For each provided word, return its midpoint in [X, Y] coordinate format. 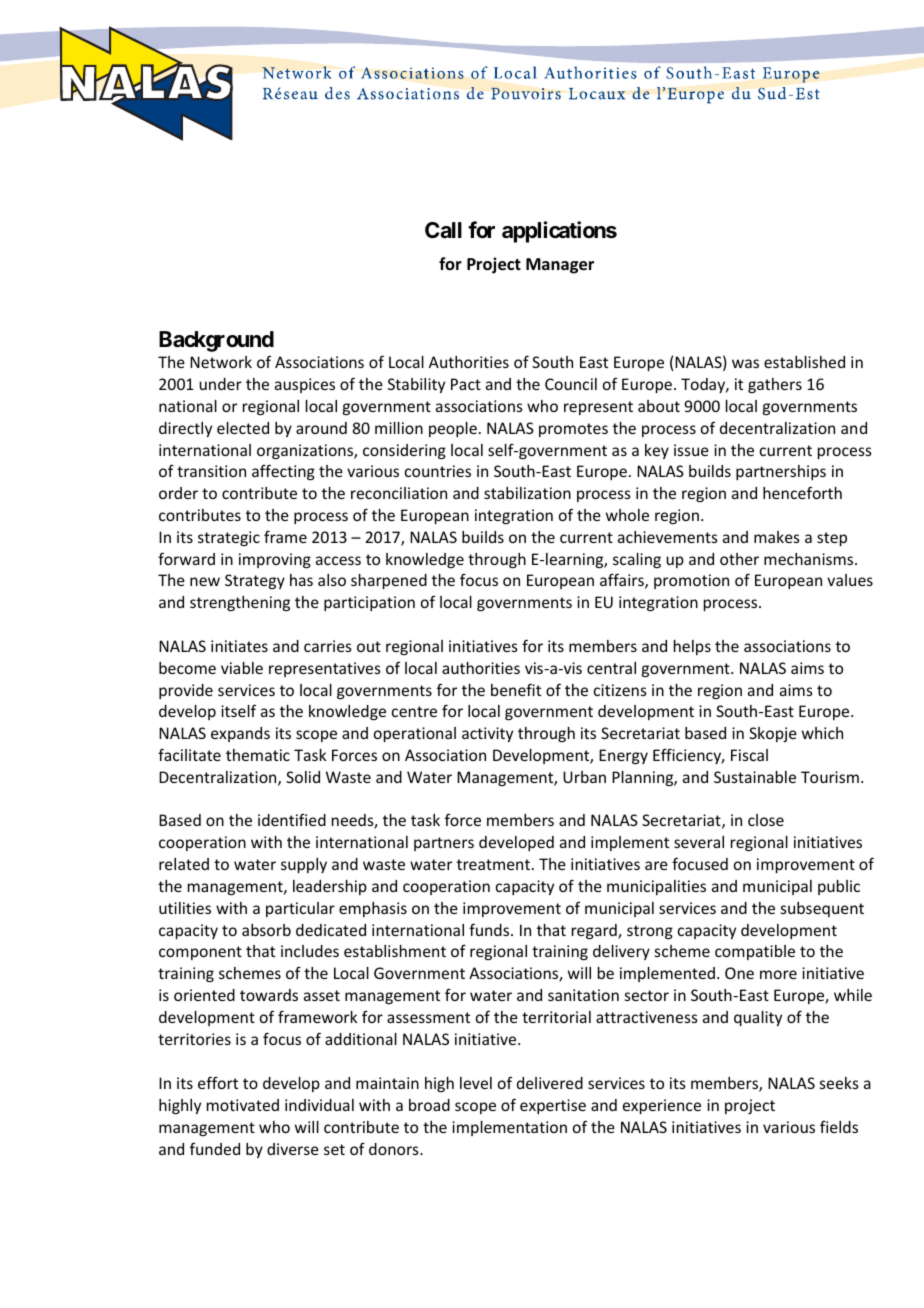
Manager [560, 266]
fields [839, 1127]
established [804, 362]
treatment [493, 864]
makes [777, 537]
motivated [243, 1105]
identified [292, 820]
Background [216, 341]
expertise [553, 1106]
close [766, 820]
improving [275, 560]
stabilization [527, 493]
